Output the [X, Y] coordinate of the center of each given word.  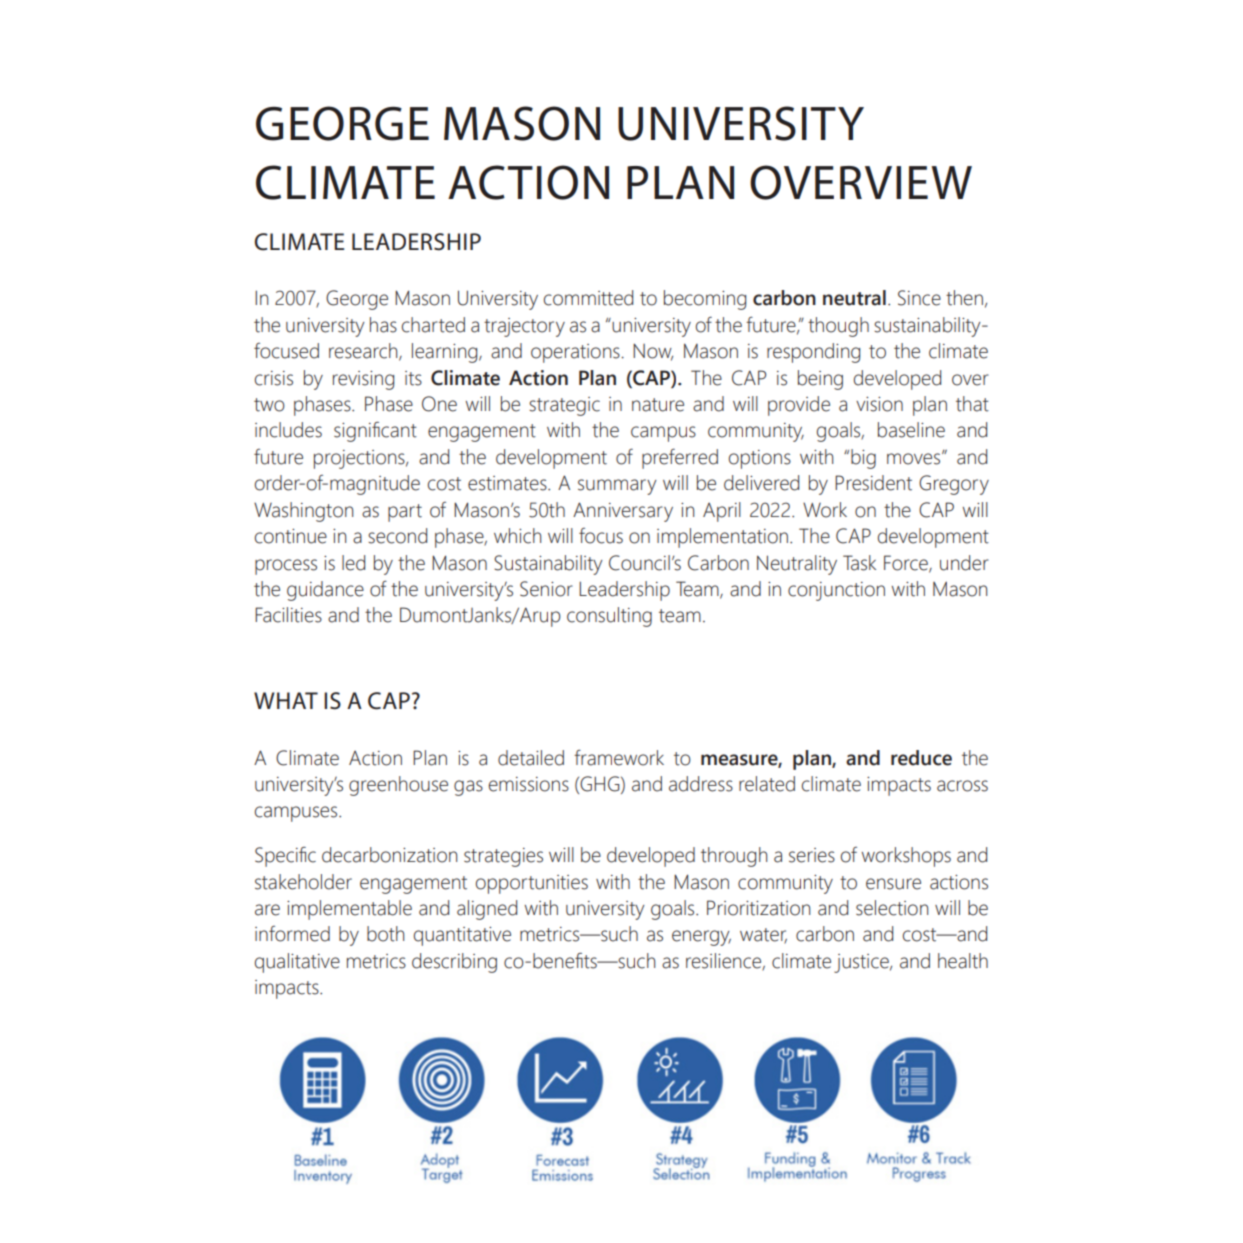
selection [892, 908]
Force [907, 563]
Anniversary [623, 512]
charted [433, 325]
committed [588, 298]
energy [701, 938]
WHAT [286, 700]
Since [919, 298]
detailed [531, 758]
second [397, 536]
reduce [921, 758]
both [385, 934]
